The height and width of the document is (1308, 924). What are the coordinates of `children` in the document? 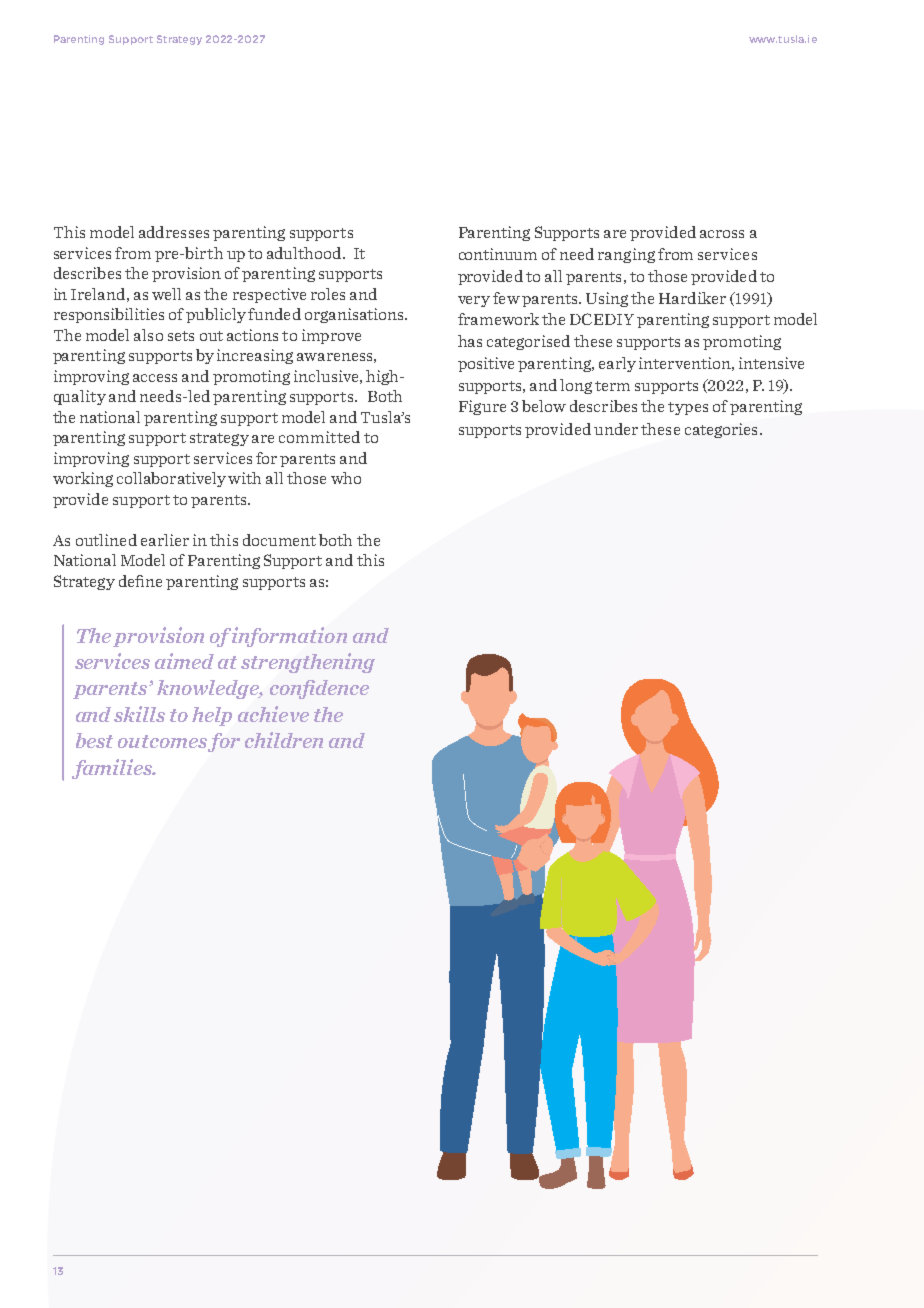 It's located at (284, 740).
